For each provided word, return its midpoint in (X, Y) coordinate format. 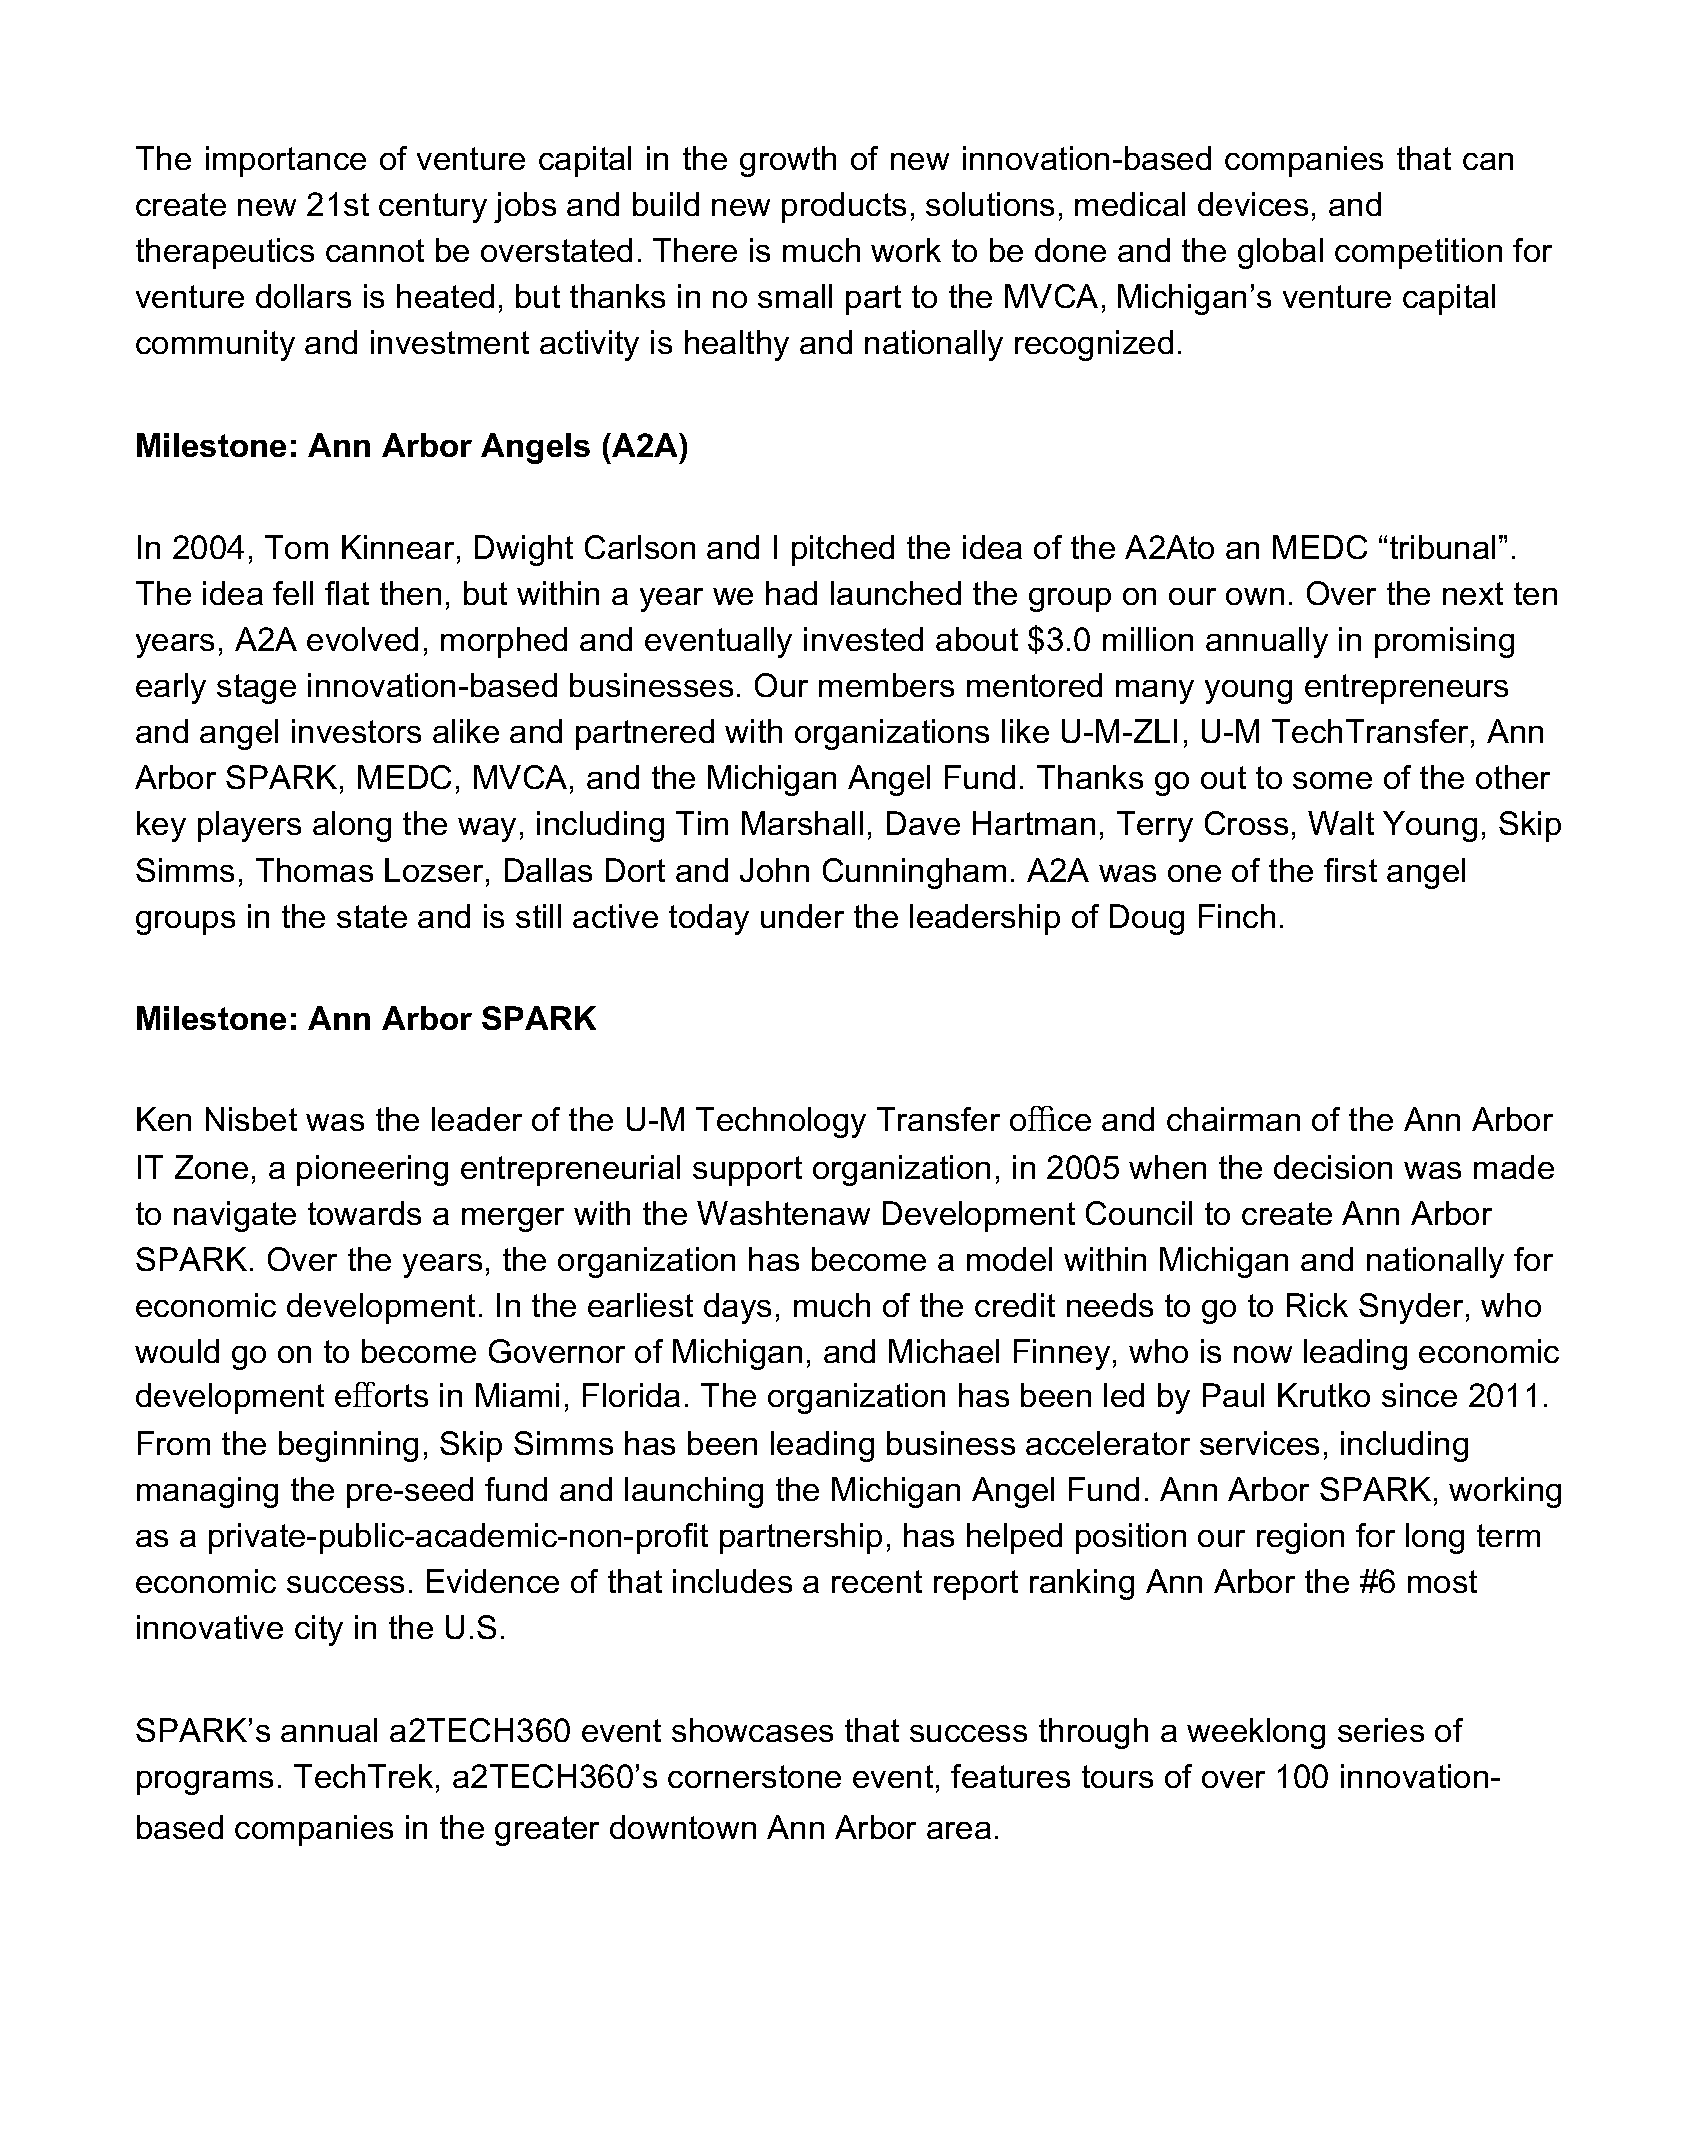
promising (1444, 642)
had (791, 593)
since (1419, 1395)
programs (205, 1783)
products (844, 207)
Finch (1237, 916)
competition (1418, 253)
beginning (348, 1446)
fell (293, 593)
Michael (944, 1351)
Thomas (314, 870)
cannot (375, 250)
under (802, 916)
